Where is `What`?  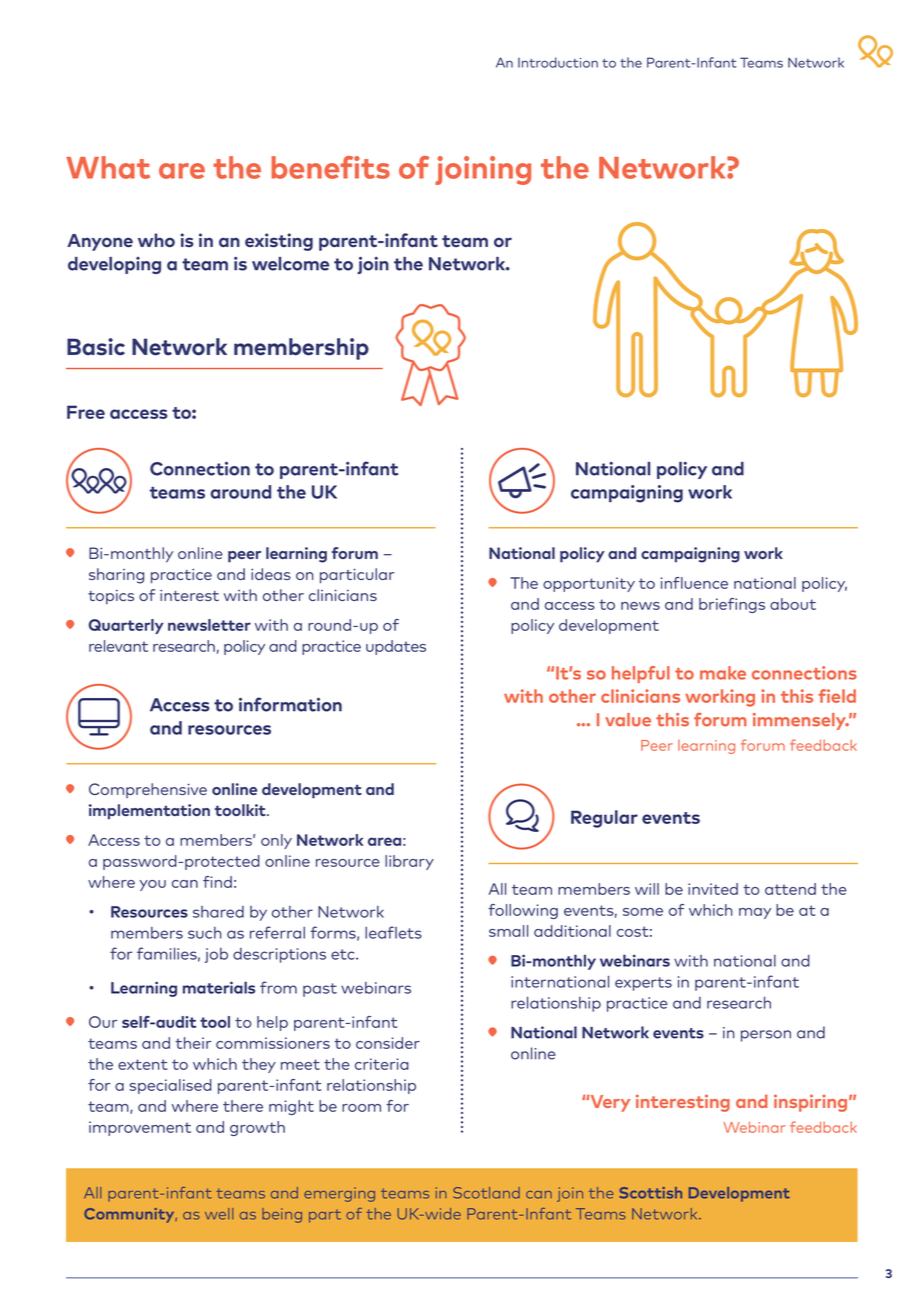
What is located at coordinates (108, 167).
